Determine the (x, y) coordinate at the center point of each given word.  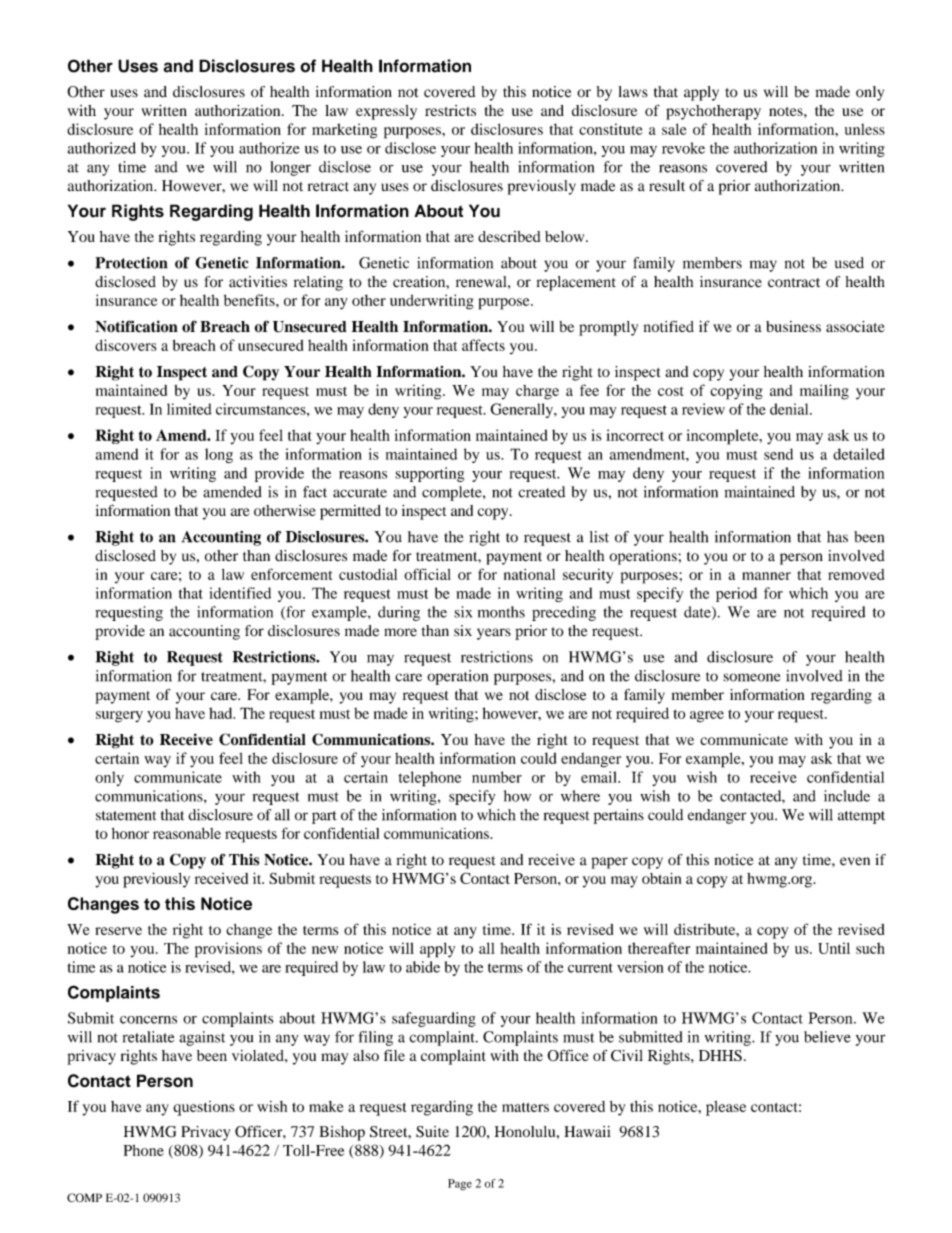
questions (204, 1108)
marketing (344, 131)
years (494, 634)
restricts (450, 110)
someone (751, 677)
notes (787, 111)
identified (240, 593)
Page (460, 1185)
